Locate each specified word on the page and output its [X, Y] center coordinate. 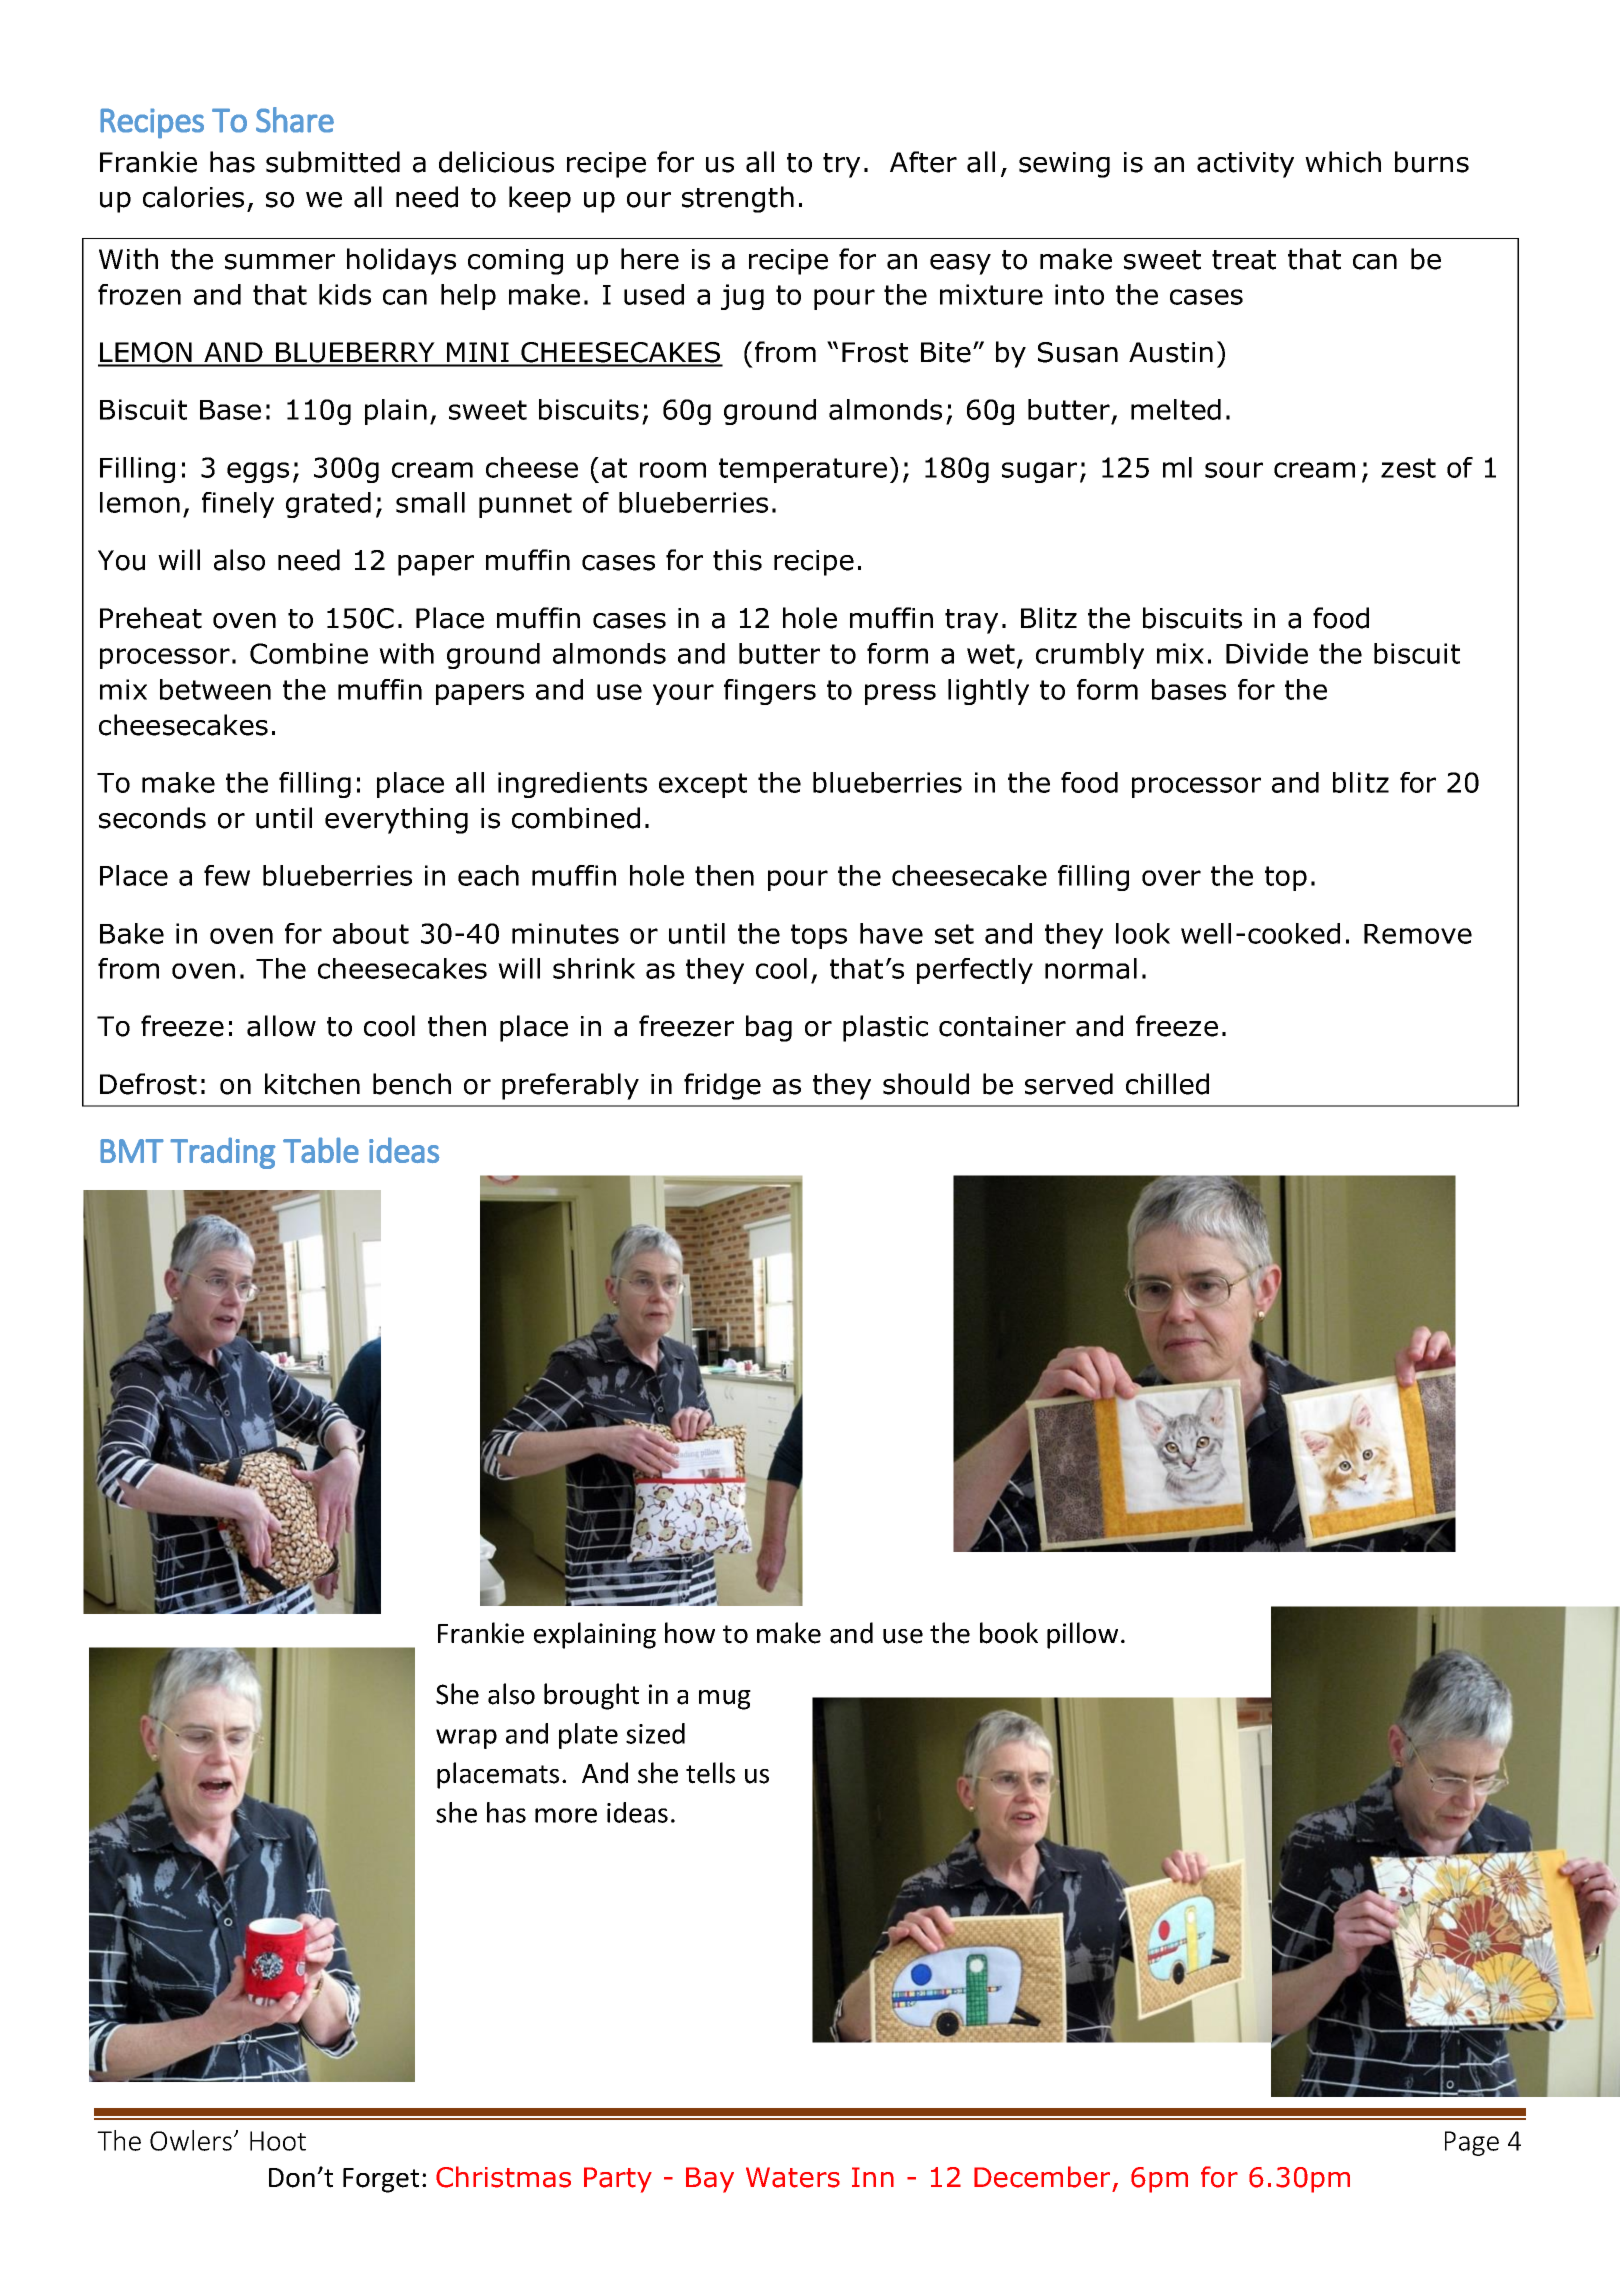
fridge [722, 1086]
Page [1472, 2143]
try [841, 165]
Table [321, 1150]
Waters [793, 2177]
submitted [333, 162]
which [1343, 162]
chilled [1167, 1084]
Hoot [278, 2141]
